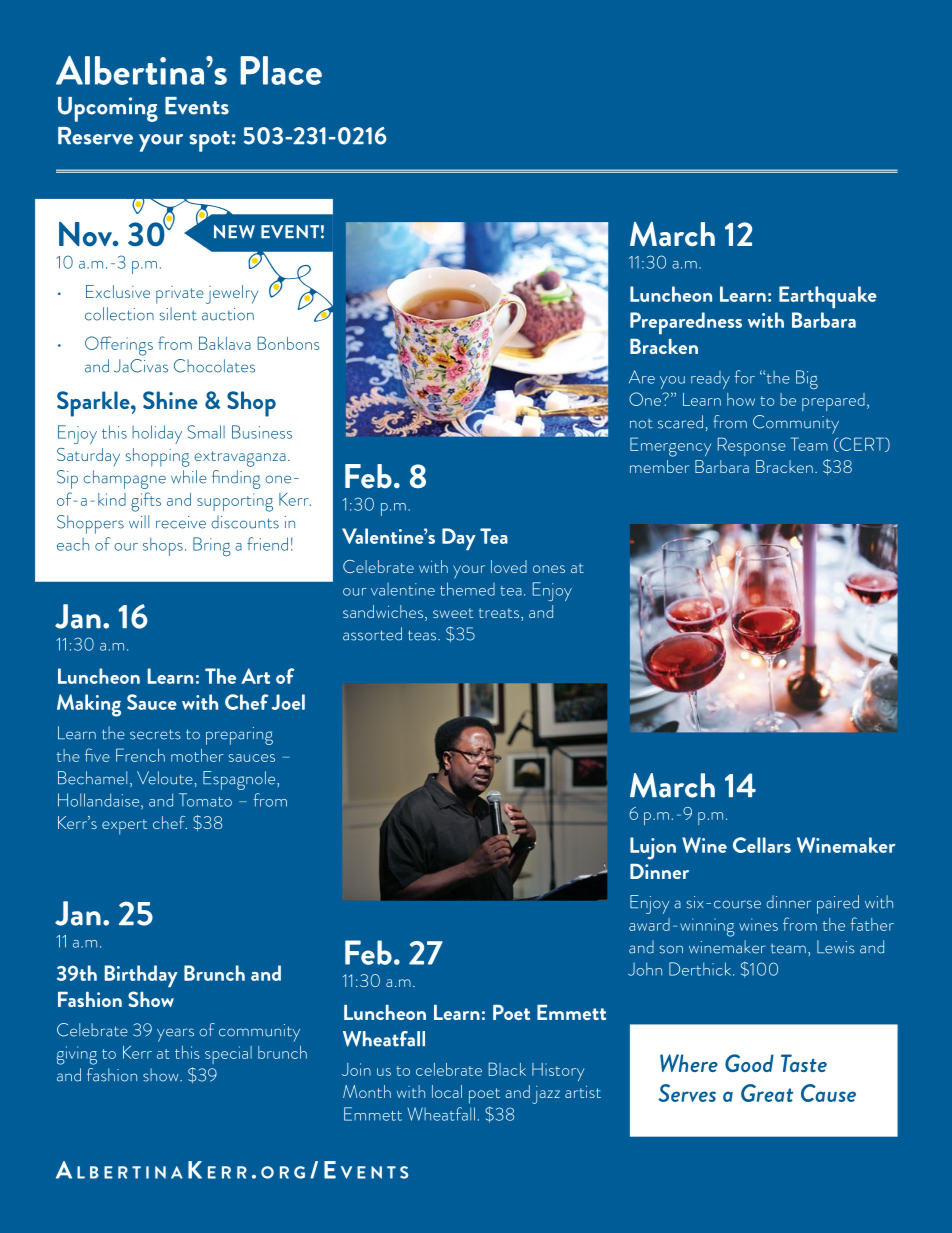 The image size is (952, 1233). What do you see at coordinates (641, 424) in the screenshot?
I see `not` at bounding box center [641, 424].
